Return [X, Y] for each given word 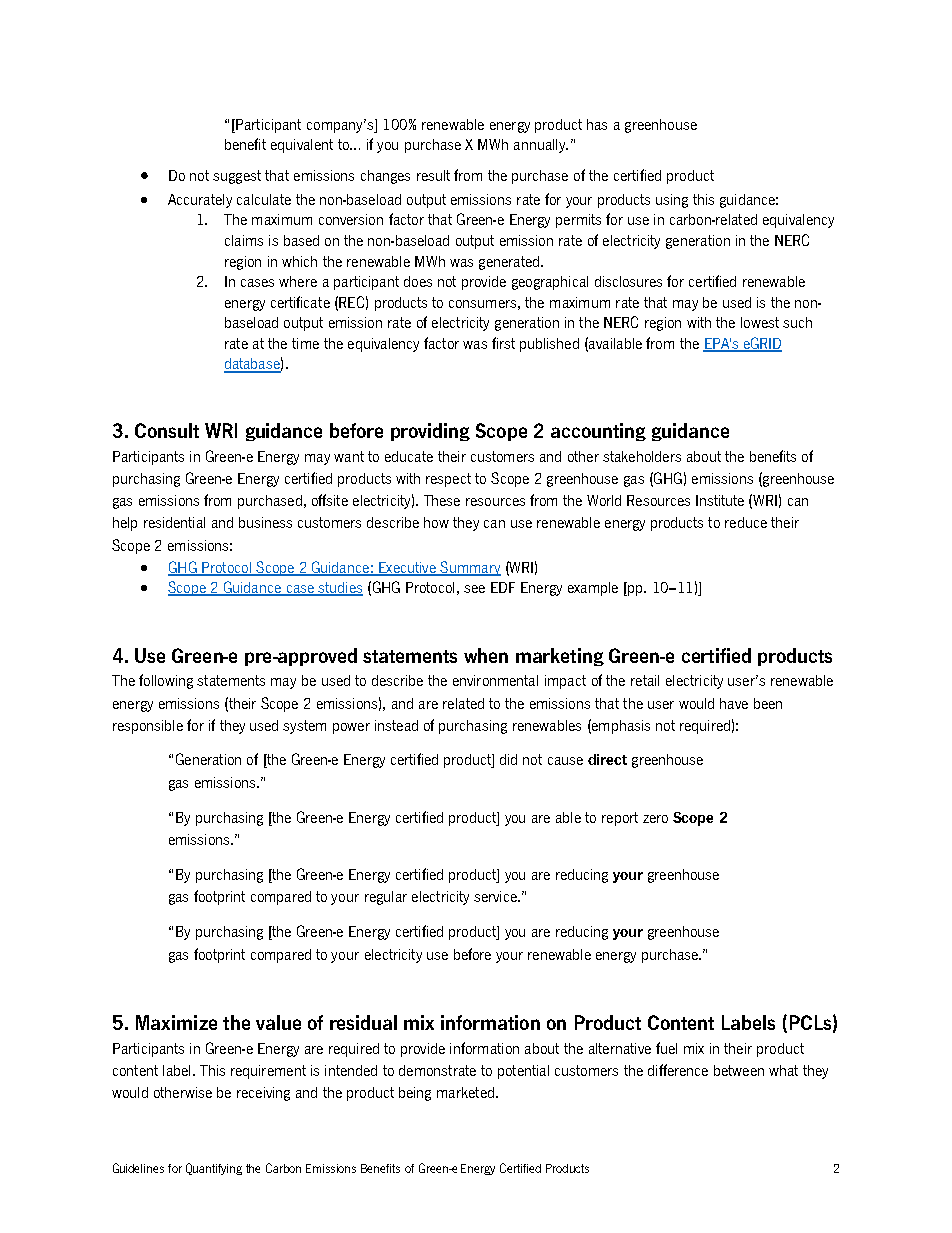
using [672, 201]
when [486, 655]
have [734, 703]
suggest [237, 177]
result [433, 175]
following [166, 681]
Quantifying [214, 1169]
